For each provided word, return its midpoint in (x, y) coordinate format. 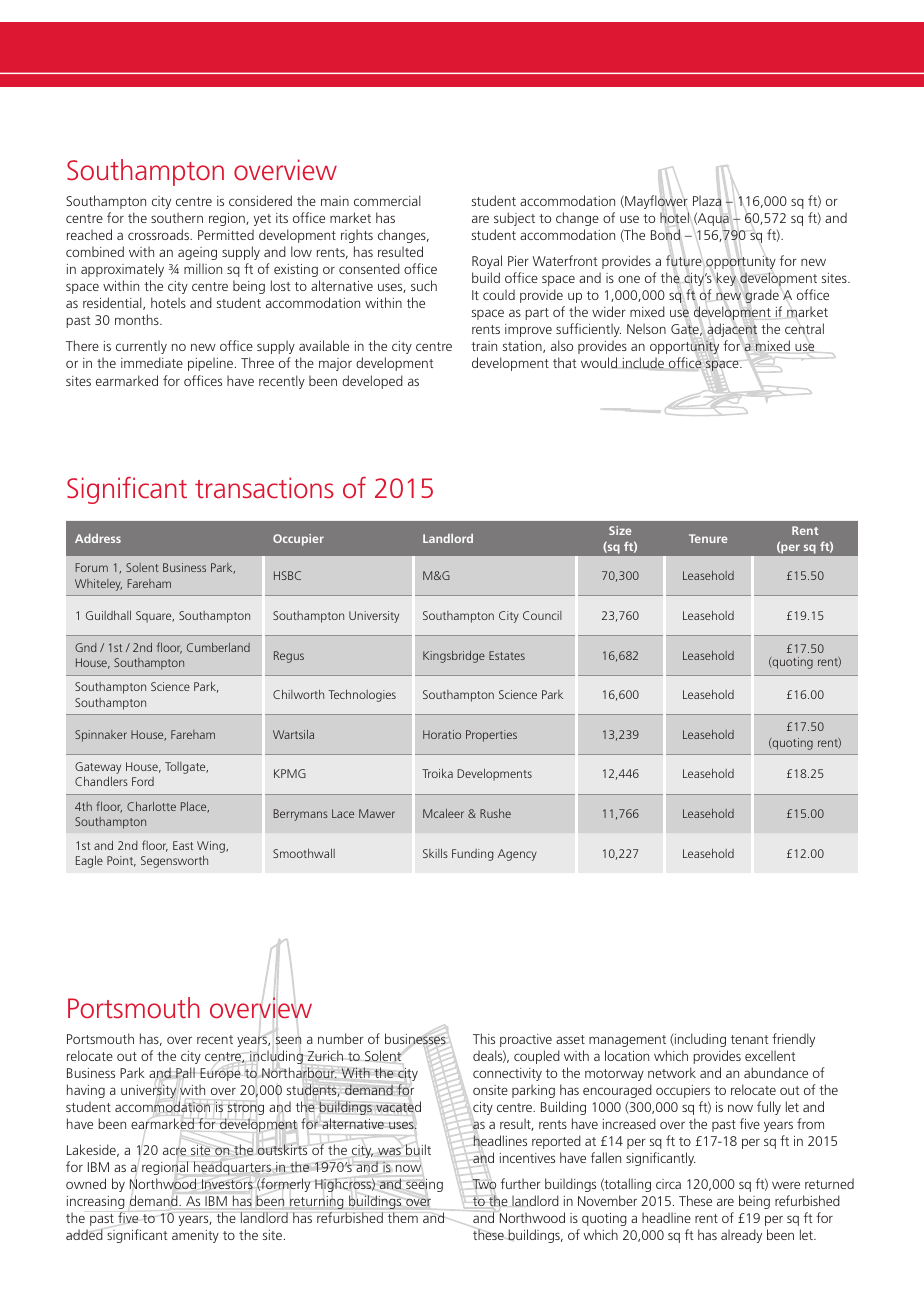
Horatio (442, 734)
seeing (424, 1185)
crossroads (159, 234)
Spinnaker (101, 736)
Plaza (707, 200)
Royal (487, 262)
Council (542, 615)
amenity (195, 1236)
